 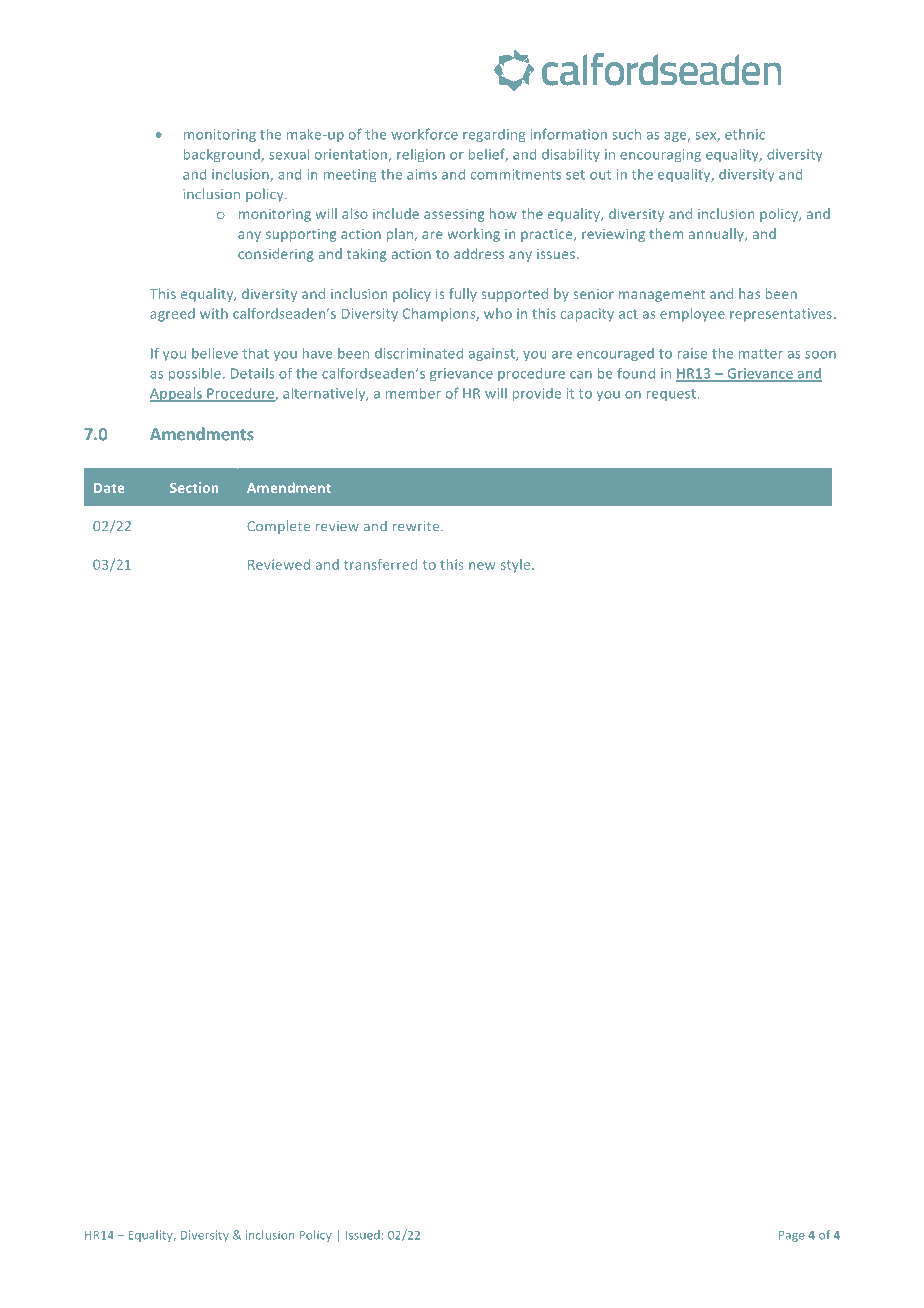 What do you see at coordinates (422, 174) in the page?
I see `aims` at bounding box center [422, 174].
